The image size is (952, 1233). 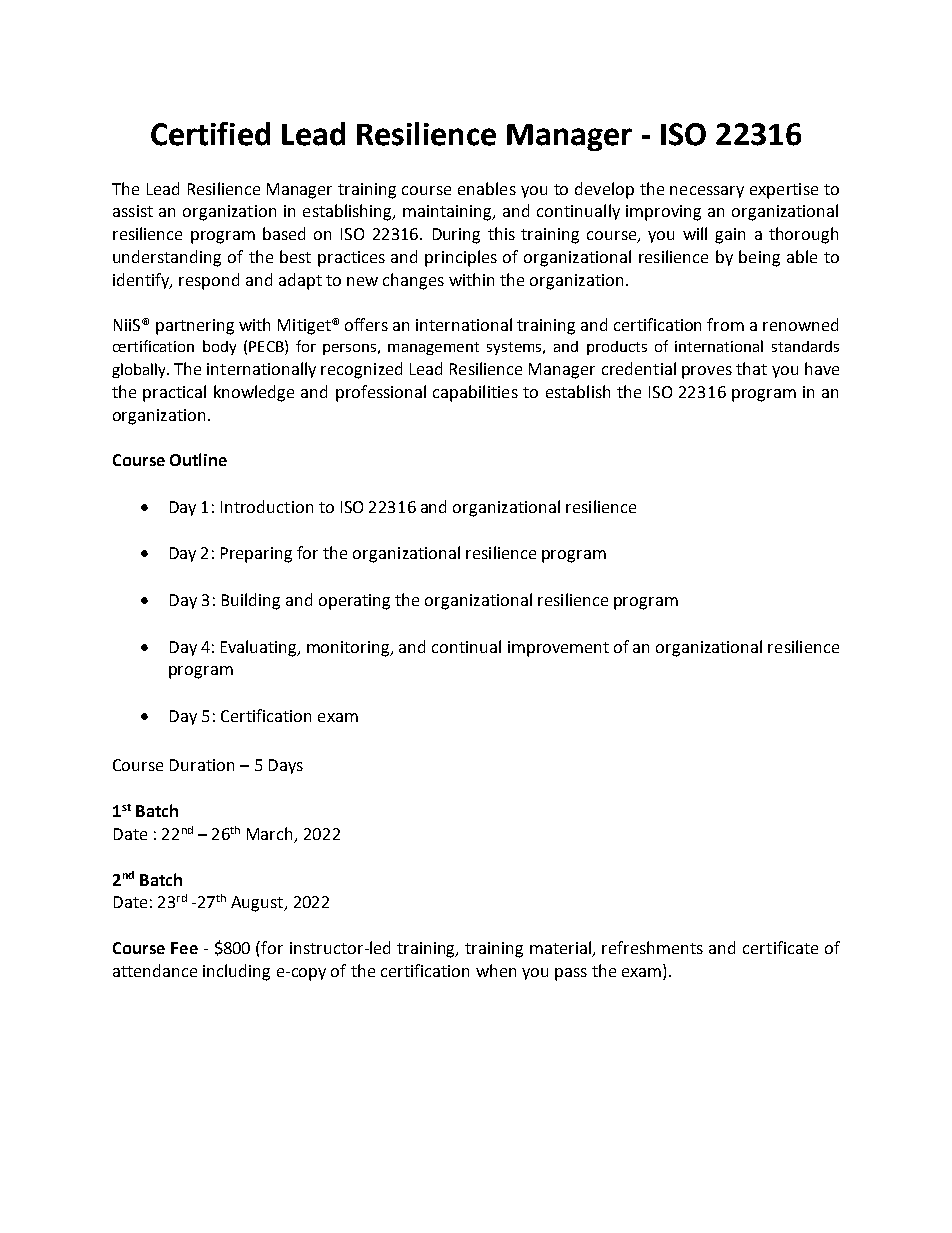 What do you see at coordinates (210, 134) in the image?
I see `Certified` at bounding box center [210, 134].
